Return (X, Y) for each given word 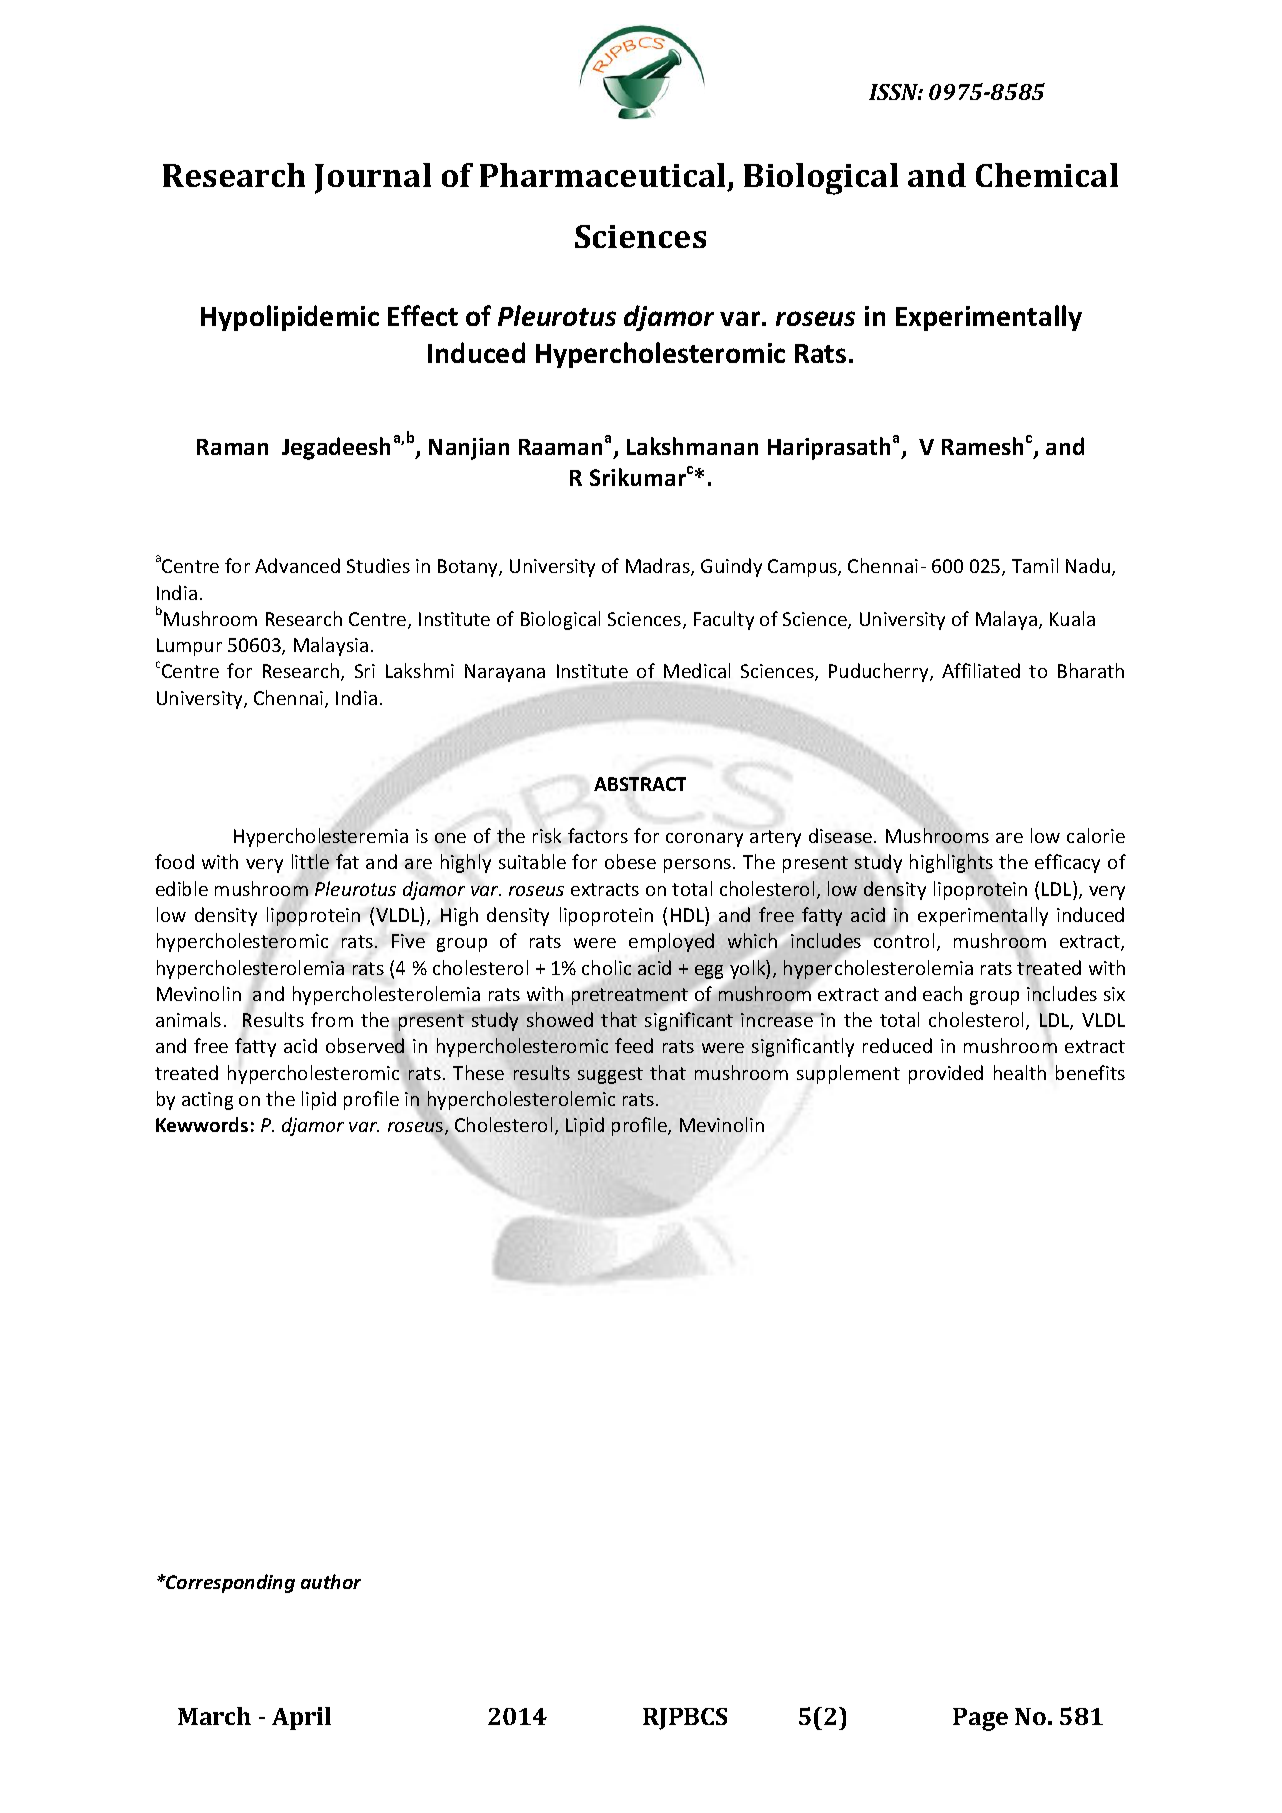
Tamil (1035, 565)
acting (207, 1101)
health (1020, 1072)
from (332, 1019)
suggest (610, 1075)
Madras (659, 567)
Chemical (1047, 175)
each (942, 993)
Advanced (297, 565)
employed (671, 942)
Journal (373, 178)
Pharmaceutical (602, 175)
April (301, 1718)
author (331, 1581)
